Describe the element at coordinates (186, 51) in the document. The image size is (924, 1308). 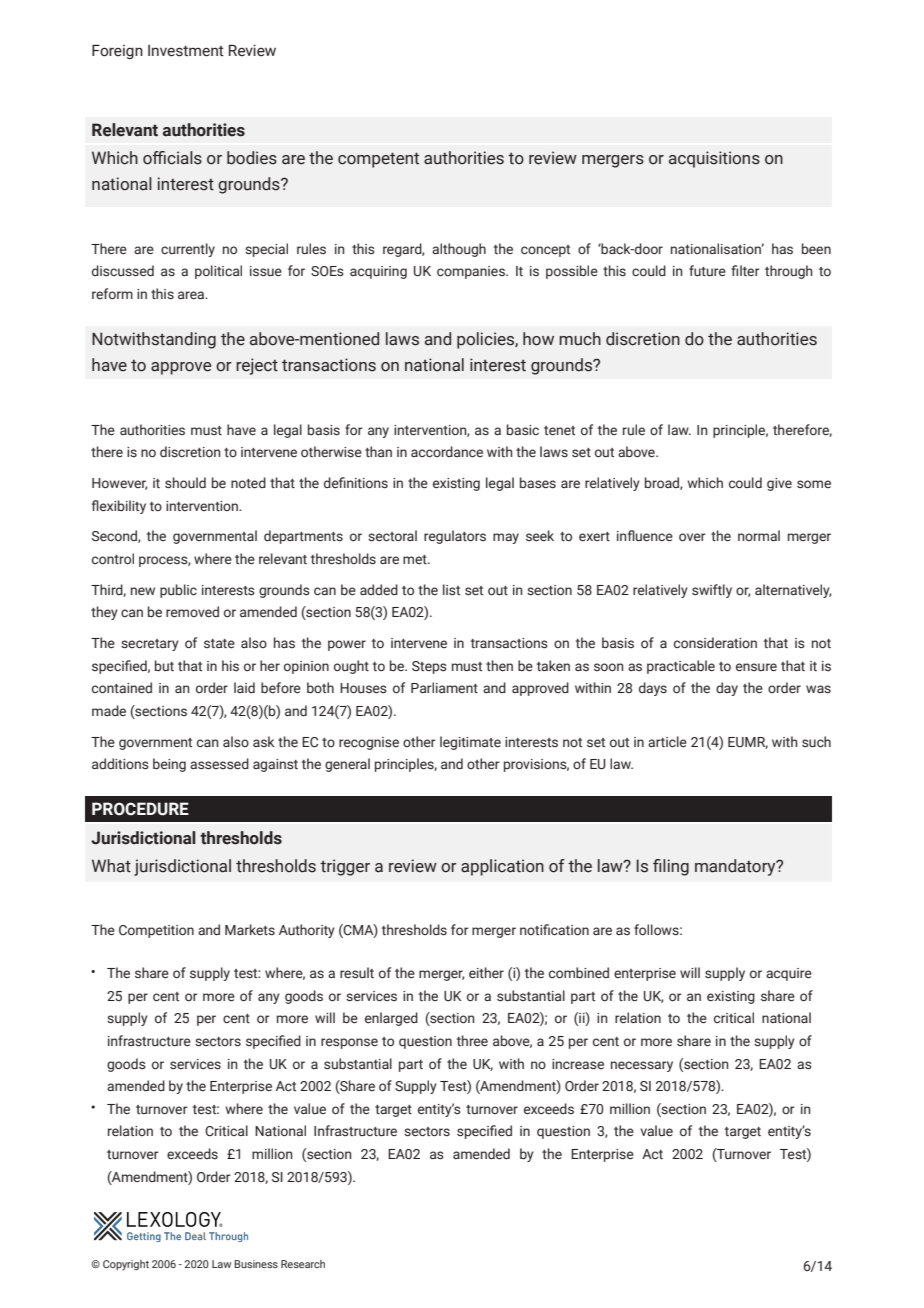
I see `Investment` at that location.
